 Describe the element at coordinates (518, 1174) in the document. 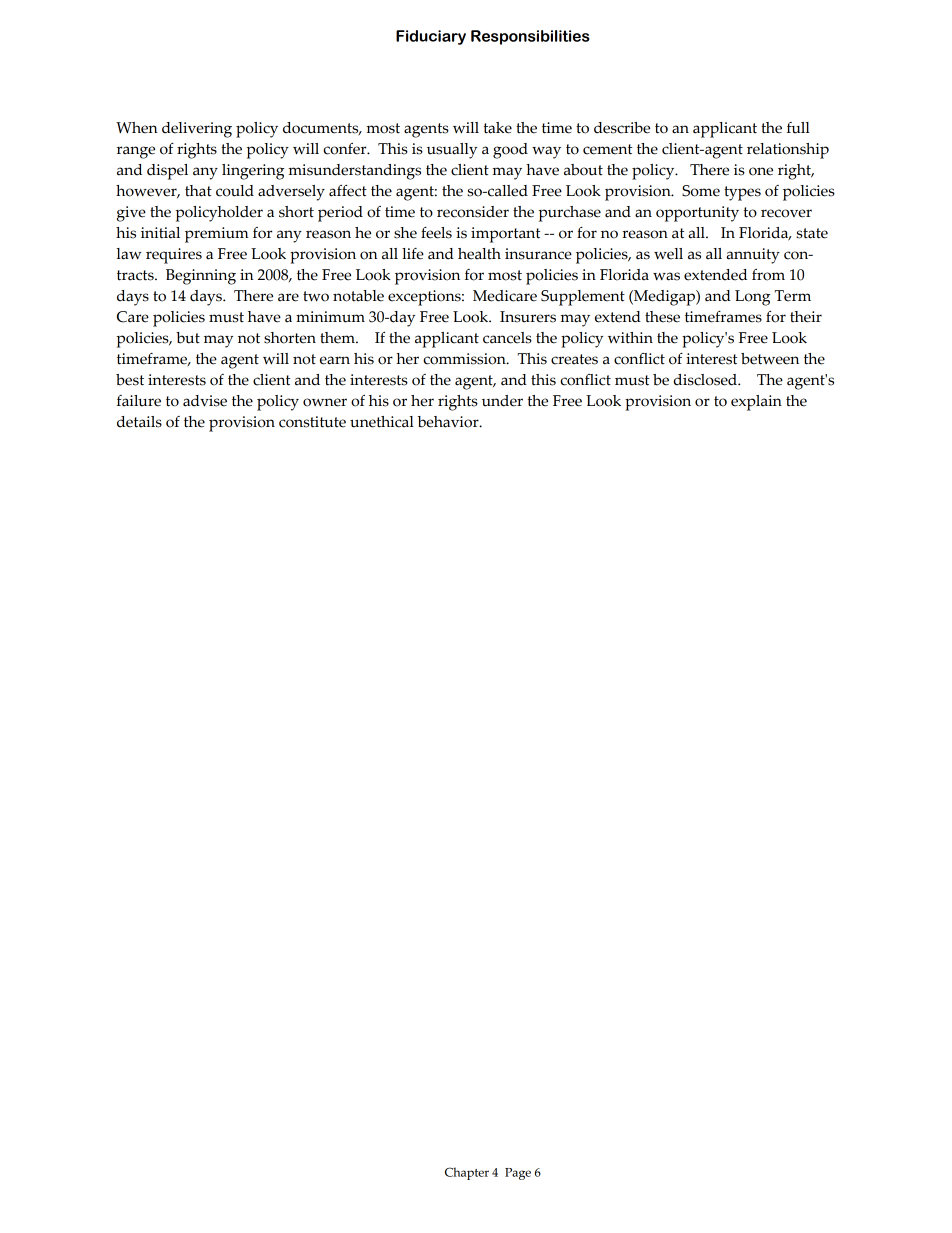

I see `Page` at that location.
